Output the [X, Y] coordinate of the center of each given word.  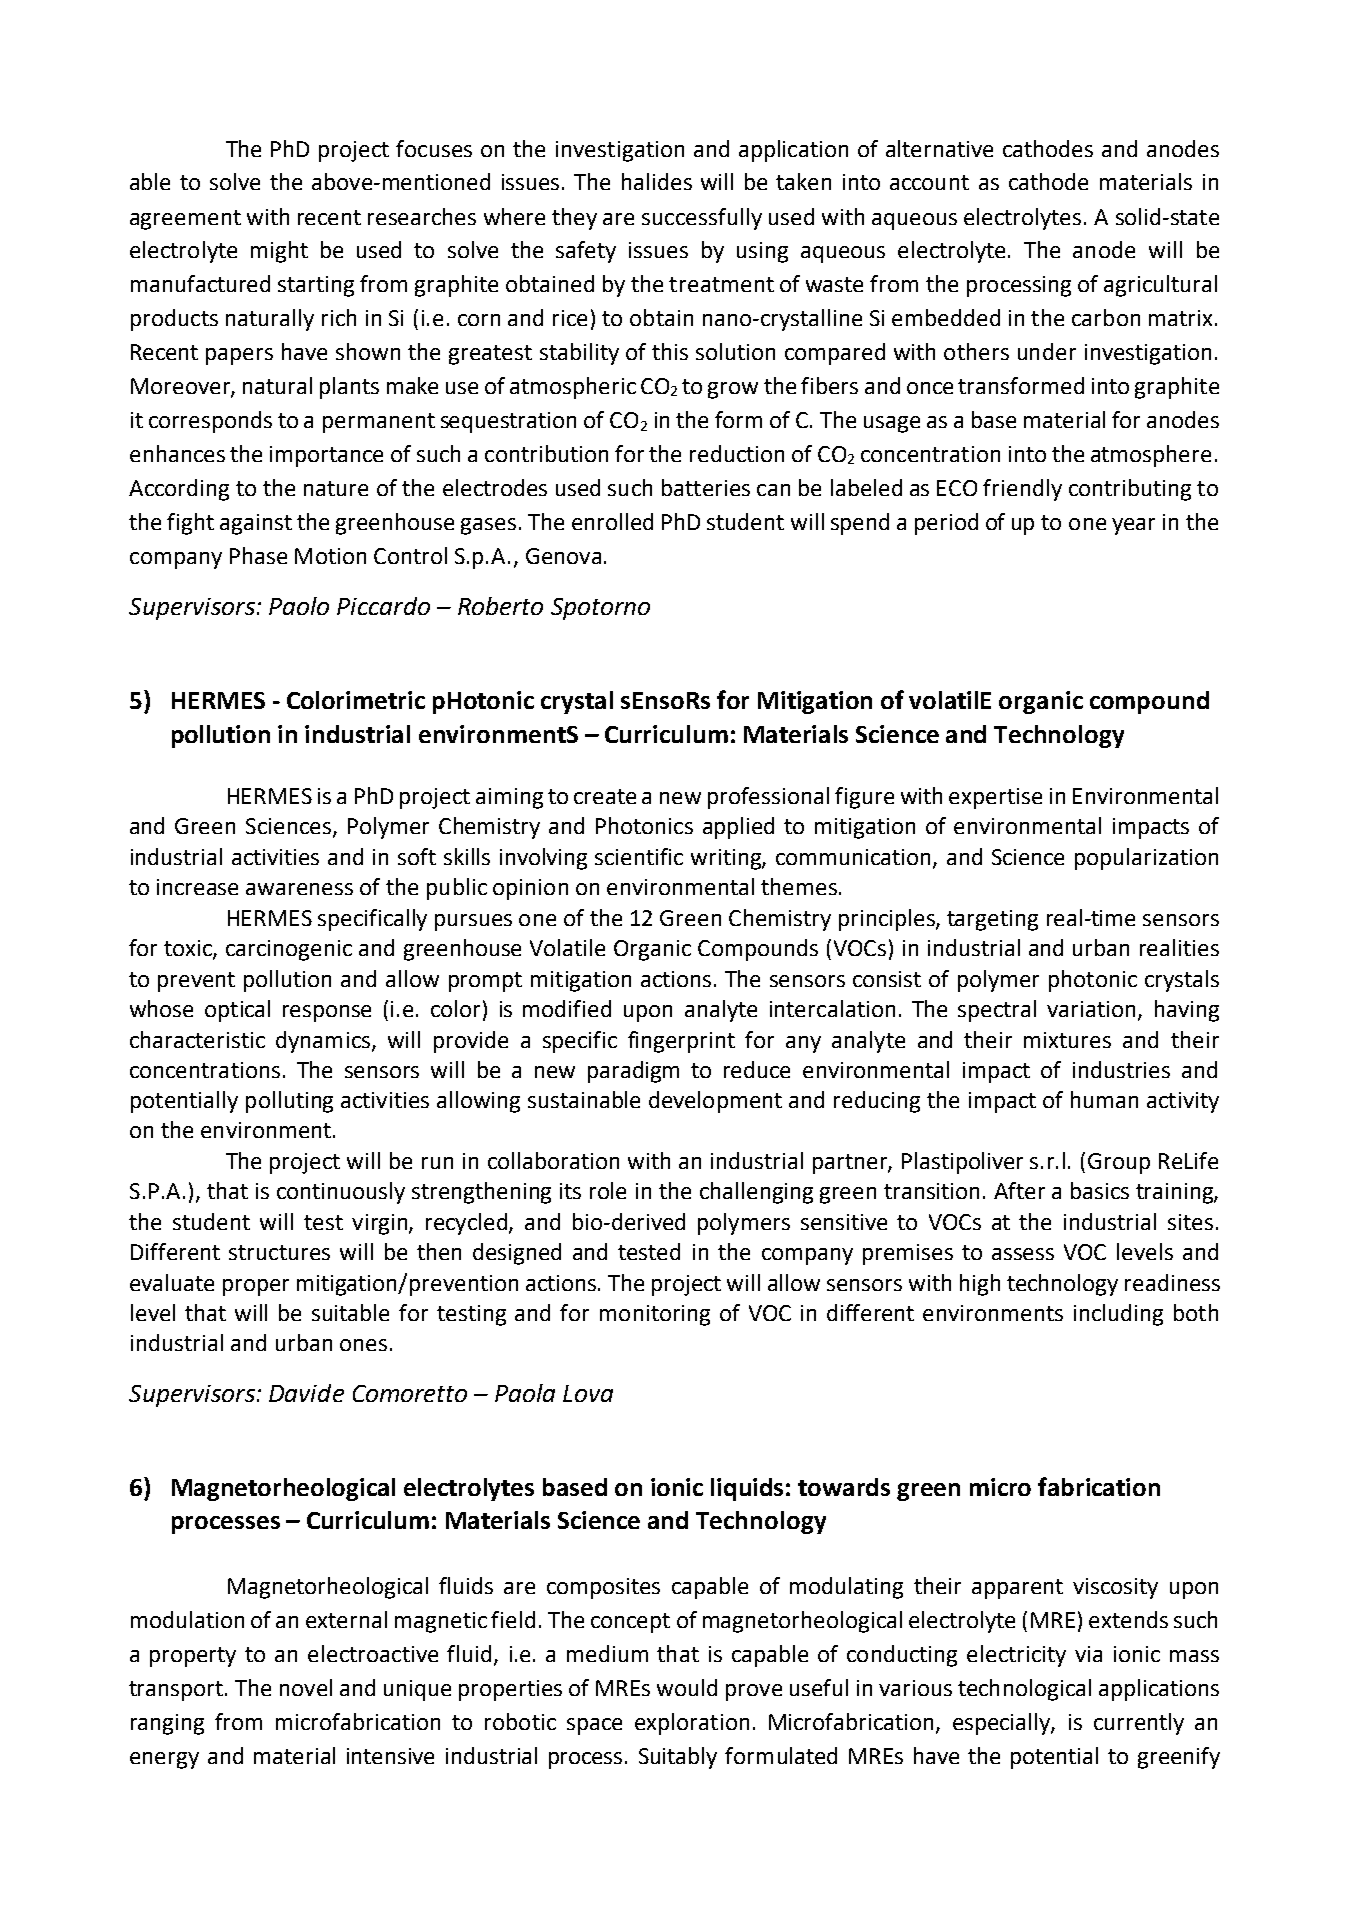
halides [657, 181]
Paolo [299, 606]
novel [306, 1687]
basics [1100, 1190]
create [605, 796]
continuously [341, 1193]
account [929, 182]
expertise [995, 798]
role [608, 1190]
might [279, 252]
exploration [692, 1724]
